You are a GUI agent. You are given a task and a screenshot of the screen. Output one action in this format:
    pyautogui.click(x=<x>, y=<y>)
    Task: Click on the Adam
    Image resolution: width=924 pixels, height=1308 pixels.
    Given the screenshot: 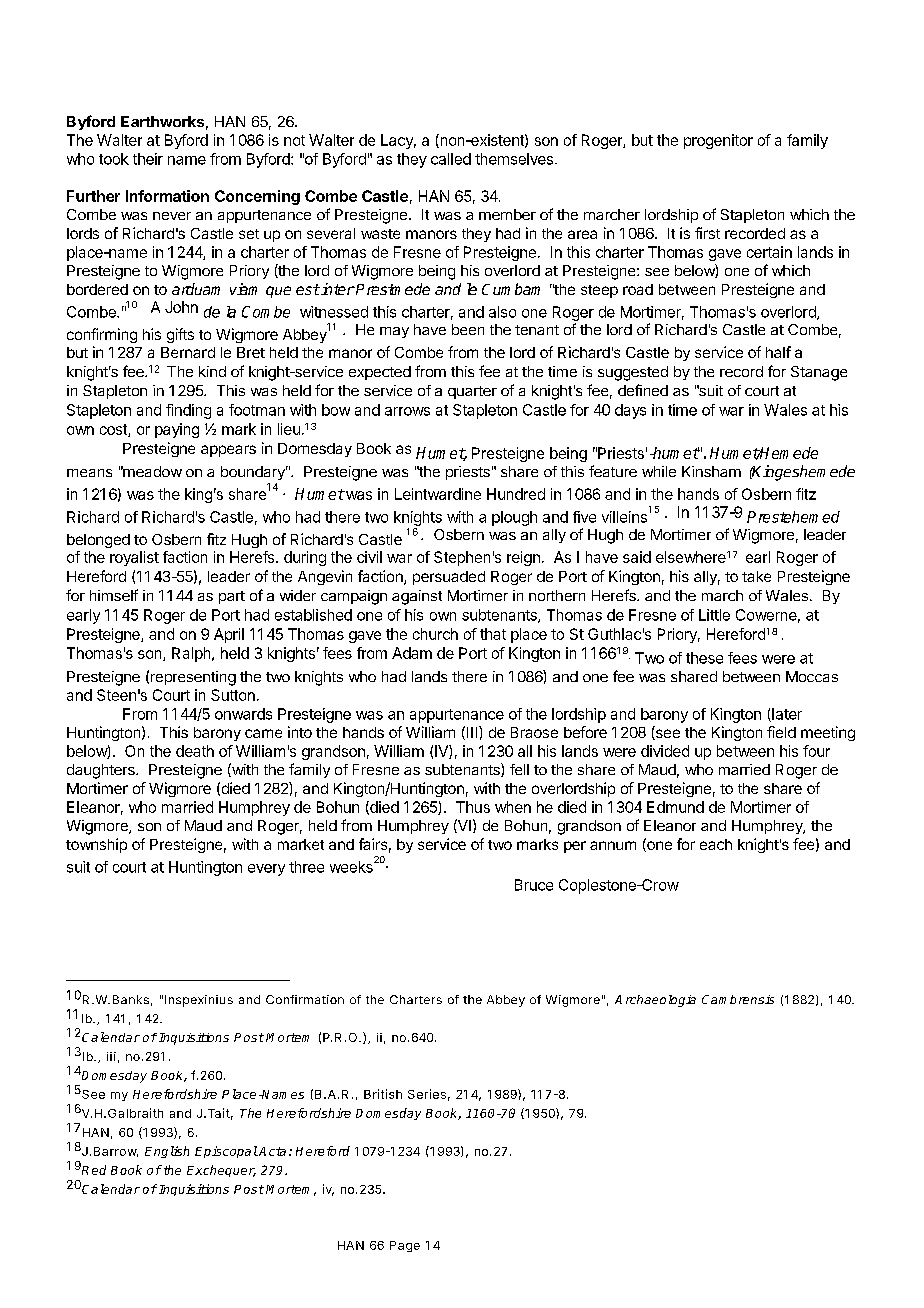 What is the action you would take?
    pyautogui.click(x=412, y=653)
